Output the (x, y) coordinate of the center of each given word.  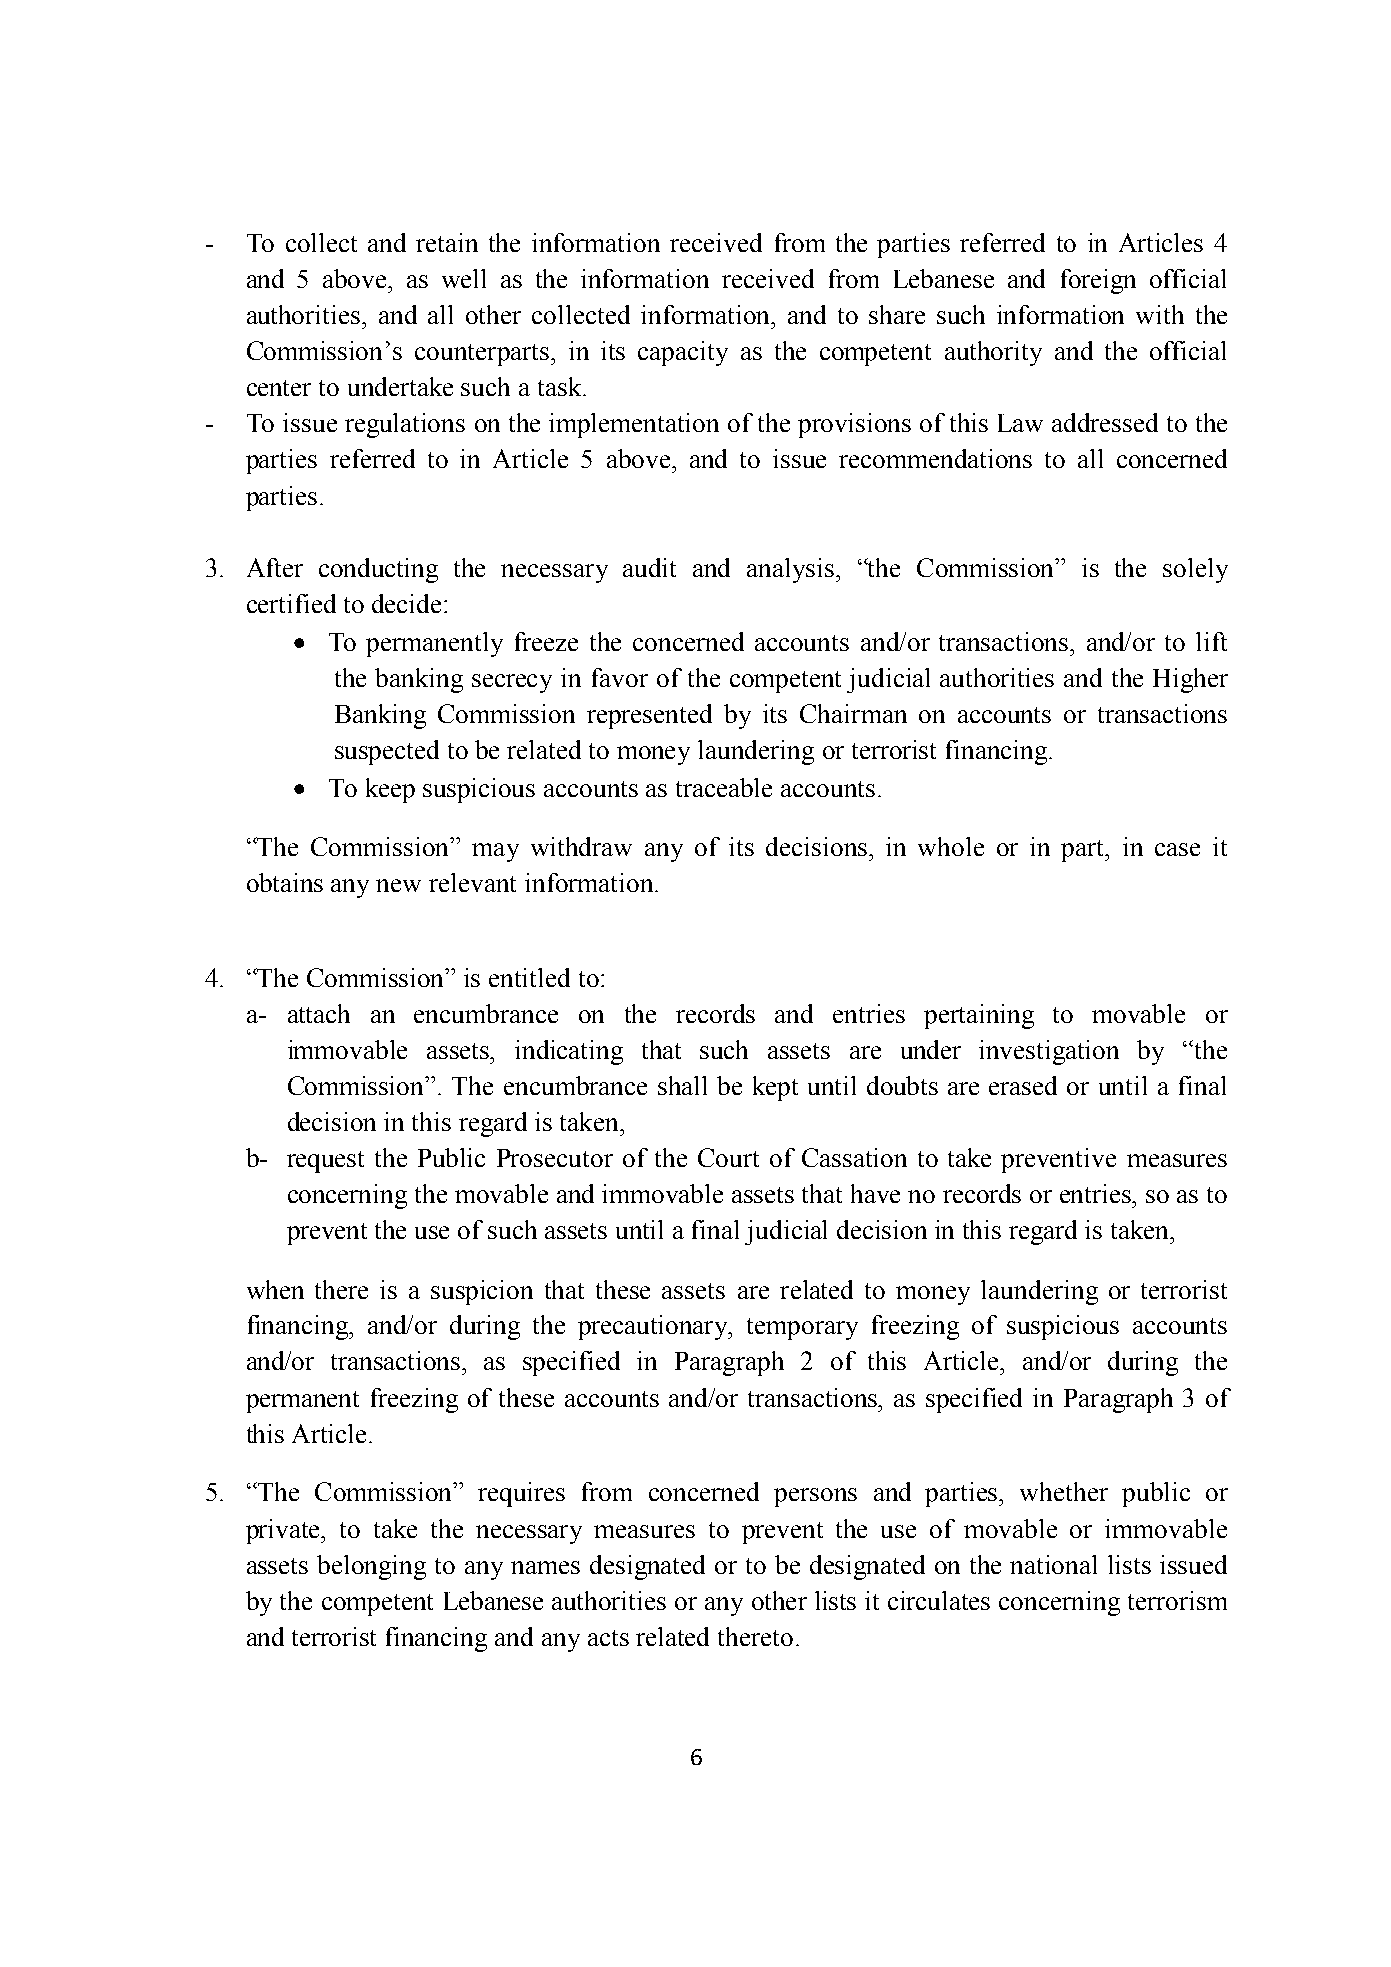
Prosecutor (555, 1158)
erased (1023, 1085)
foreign (1098, 281)
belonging (371, 1567)
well (464, 278)
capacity (683, 353)
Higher (1190, 680)
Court (728, 1157)
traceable (724, 787)
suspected (387, 752)
